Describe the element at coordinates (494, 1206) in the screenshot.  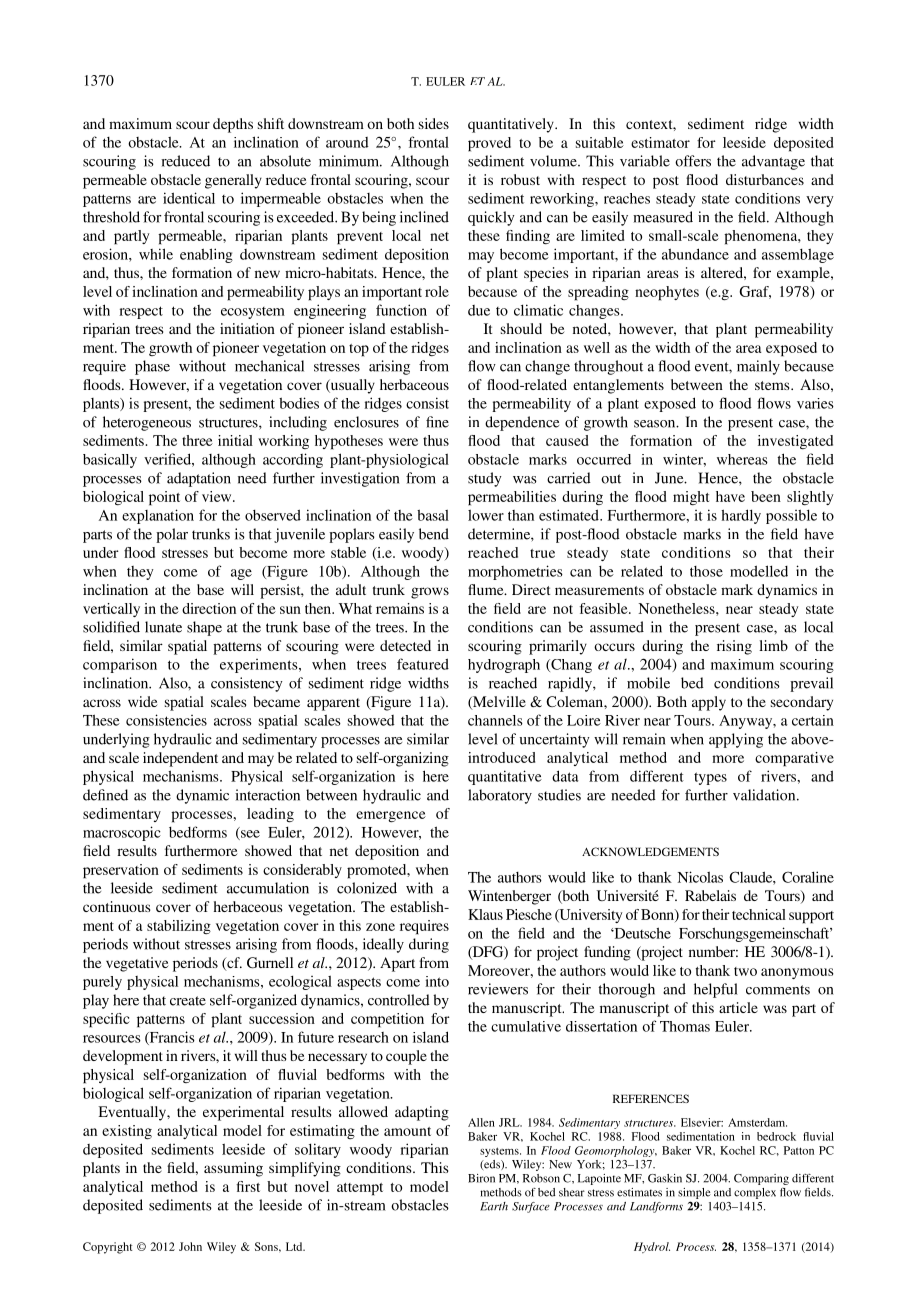
I see `Earth` at that location.
